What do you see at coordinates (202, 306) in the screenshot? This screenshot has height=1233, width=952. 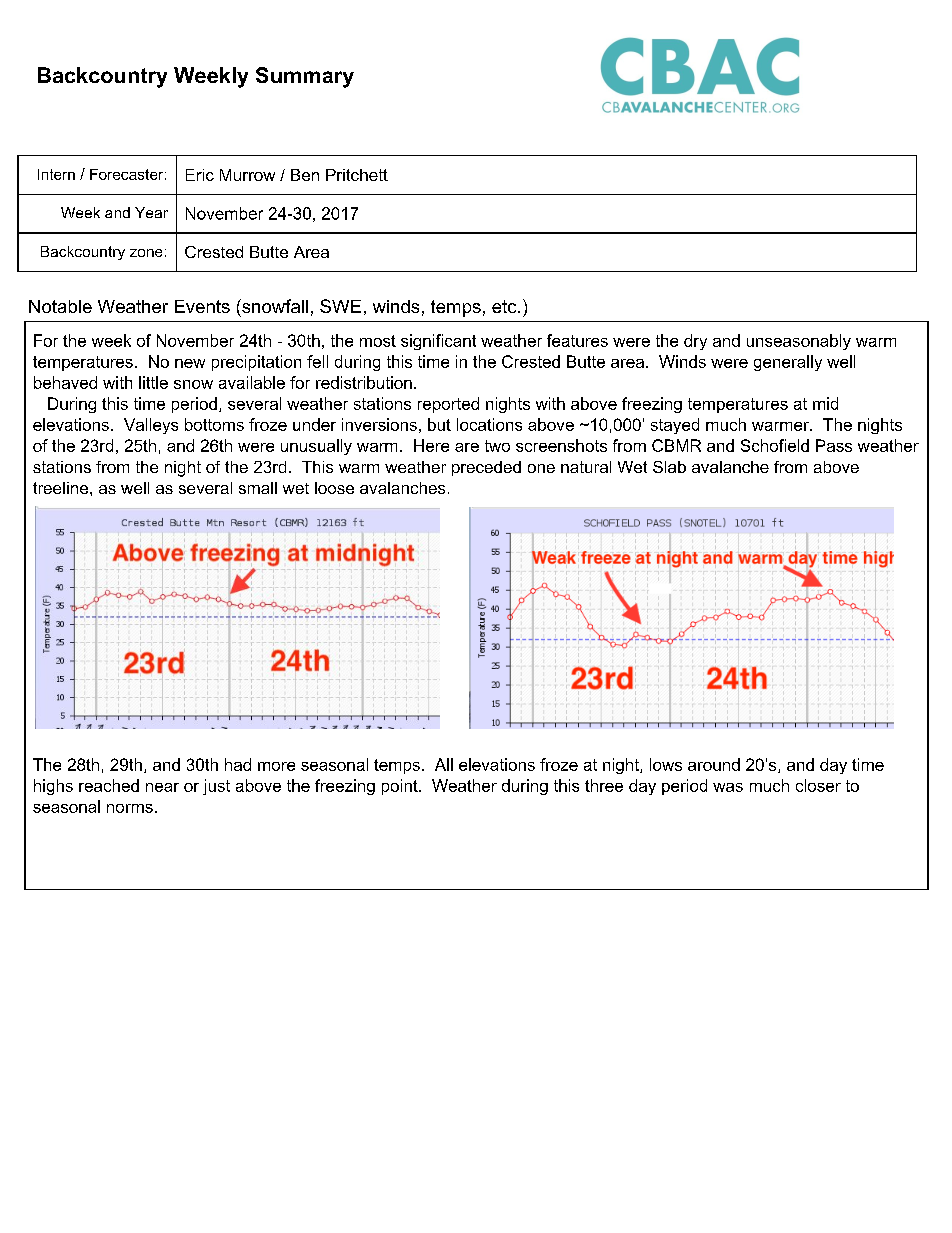 I see `Events` at bounding box center [202, 306].
